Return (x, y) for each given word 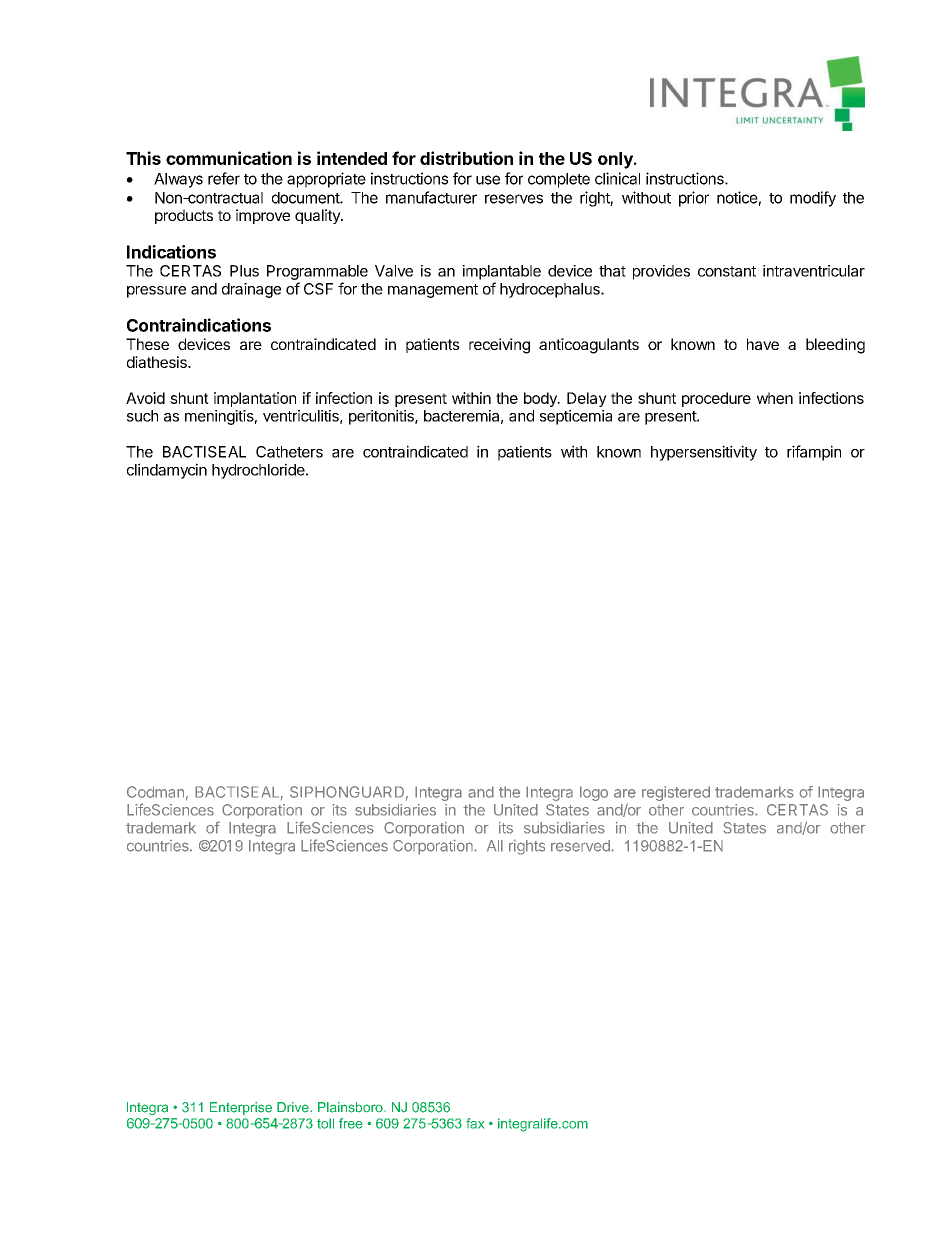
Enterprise (241, 1108)
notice (737, 197)
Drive (294, 1107)
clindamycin (167, 471)
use (488, 180)
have (763, 344)
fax (475, 1123)
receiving (499, 346)
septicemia (576, 417)
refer (224, 178)
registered (676, 793)
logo (594, 793)
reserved (581, 846)
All (495, 846)
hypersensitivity (704, 453)
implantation (255, 399)
